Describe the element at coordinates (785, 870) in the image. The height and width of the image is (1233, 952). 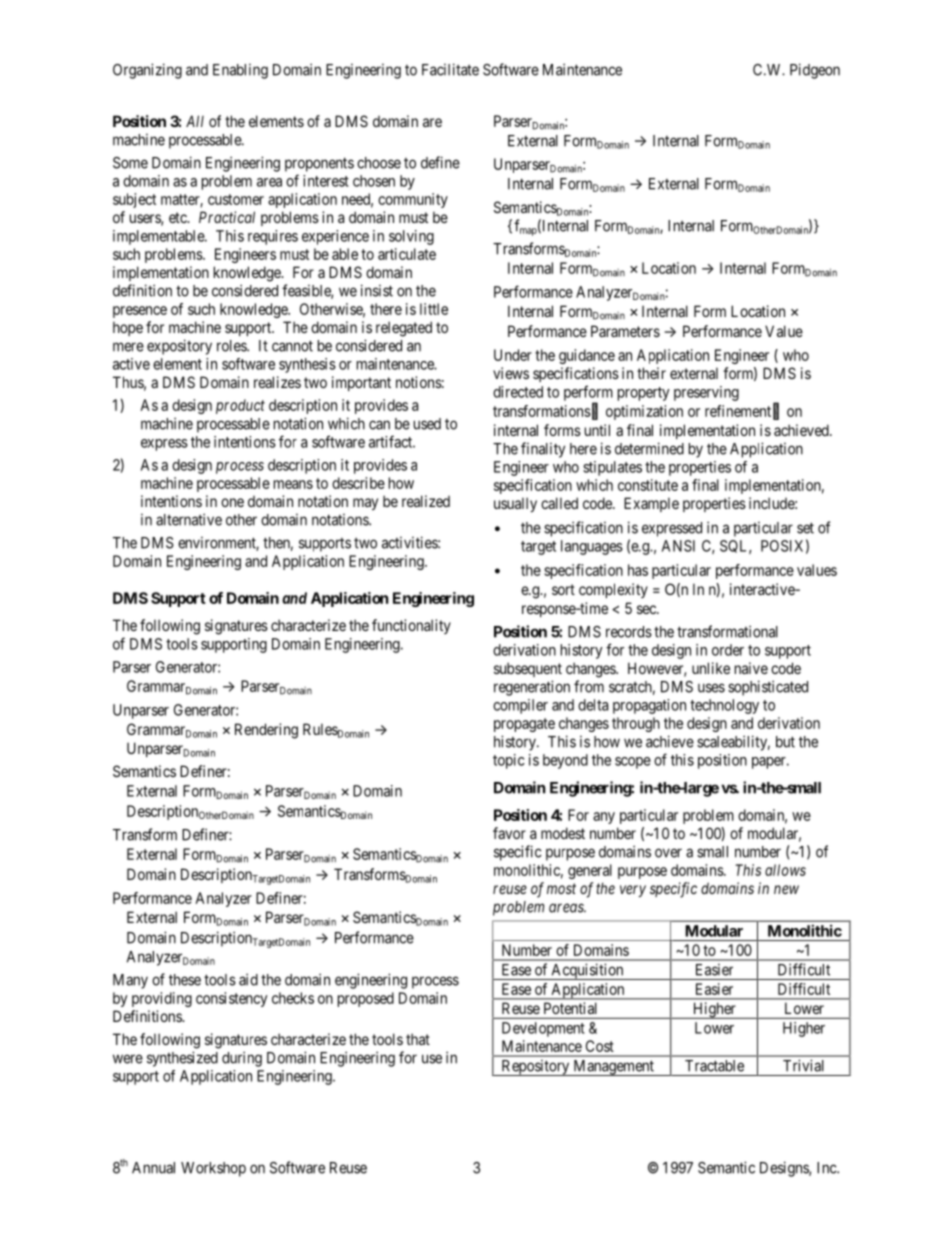
I see `allows` at that location.
